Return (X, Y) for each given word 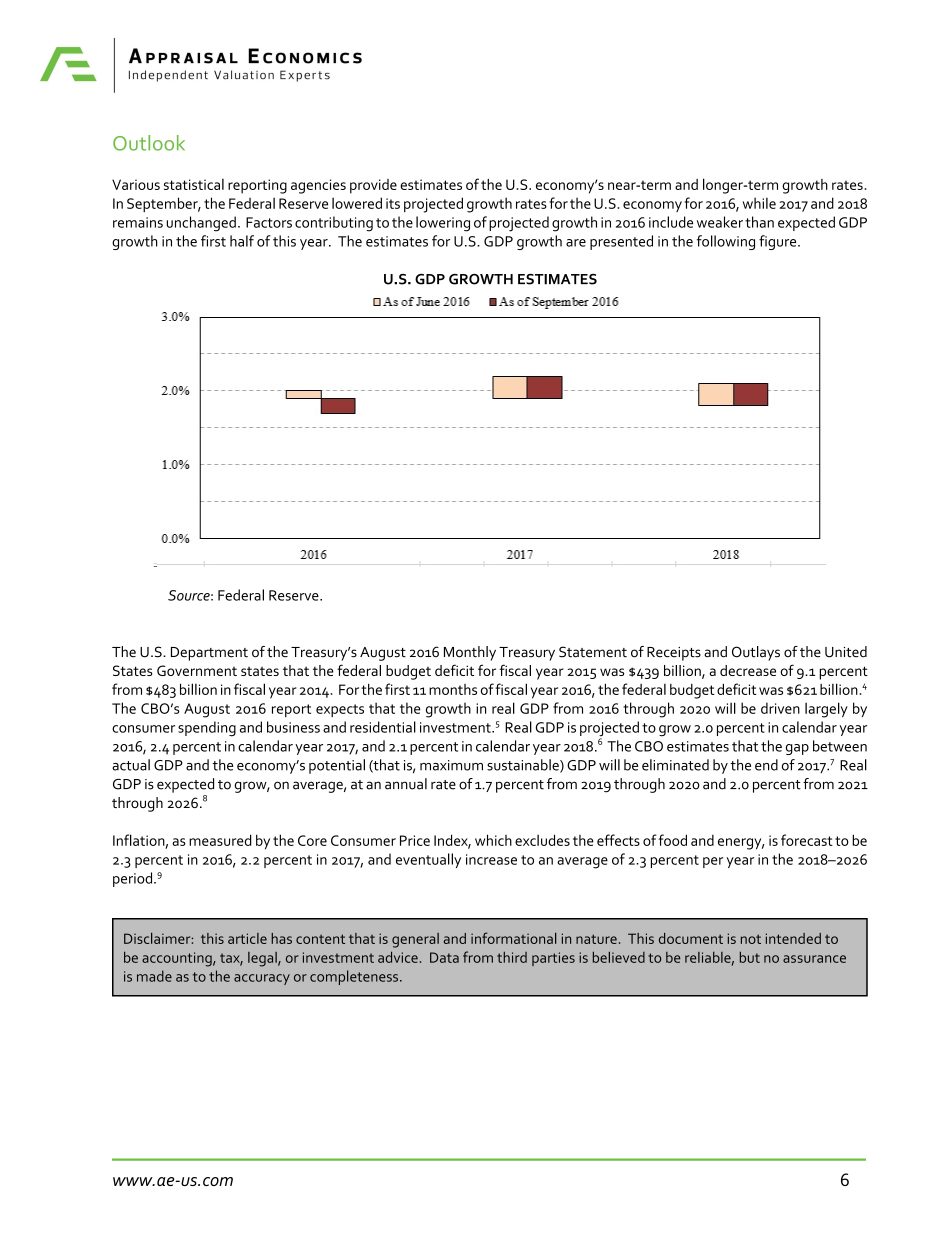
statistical (194, 184)
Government (197, 670)
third (512, 957)
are (576, 243)
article (247, 938)
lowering (443, 224)
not (751, 939)
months (453, 689)
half (242, 241)
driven (780, 708)
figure (779, 242)
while (759, 203)
